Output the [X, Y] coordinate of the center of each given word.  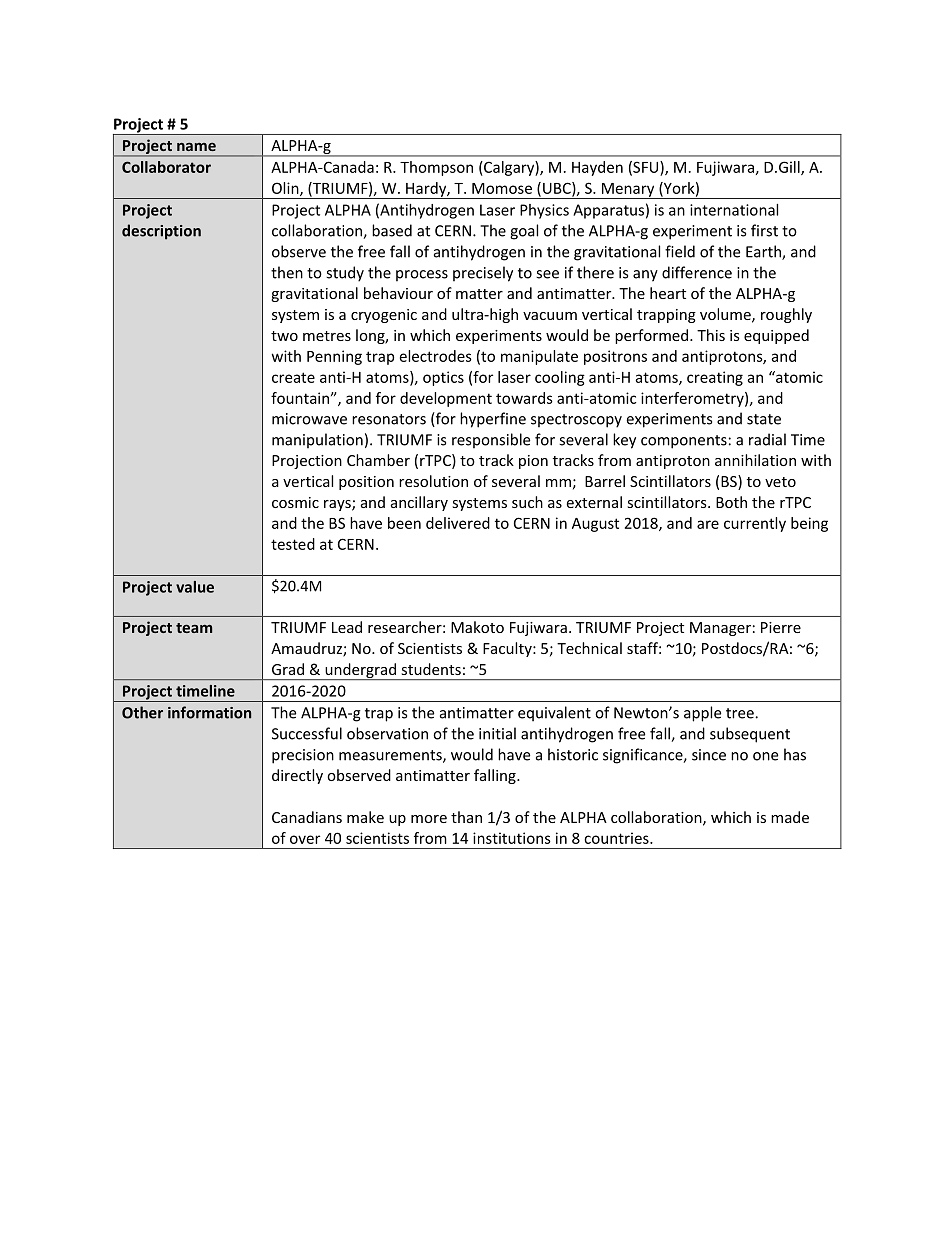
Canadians [307, 817]
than [466, 817]
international [734, 210]
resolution [433, 481]
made [790, 817]
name [196, 147]
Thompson [436, 168]
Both [731, 502]
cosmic [295, 502]
